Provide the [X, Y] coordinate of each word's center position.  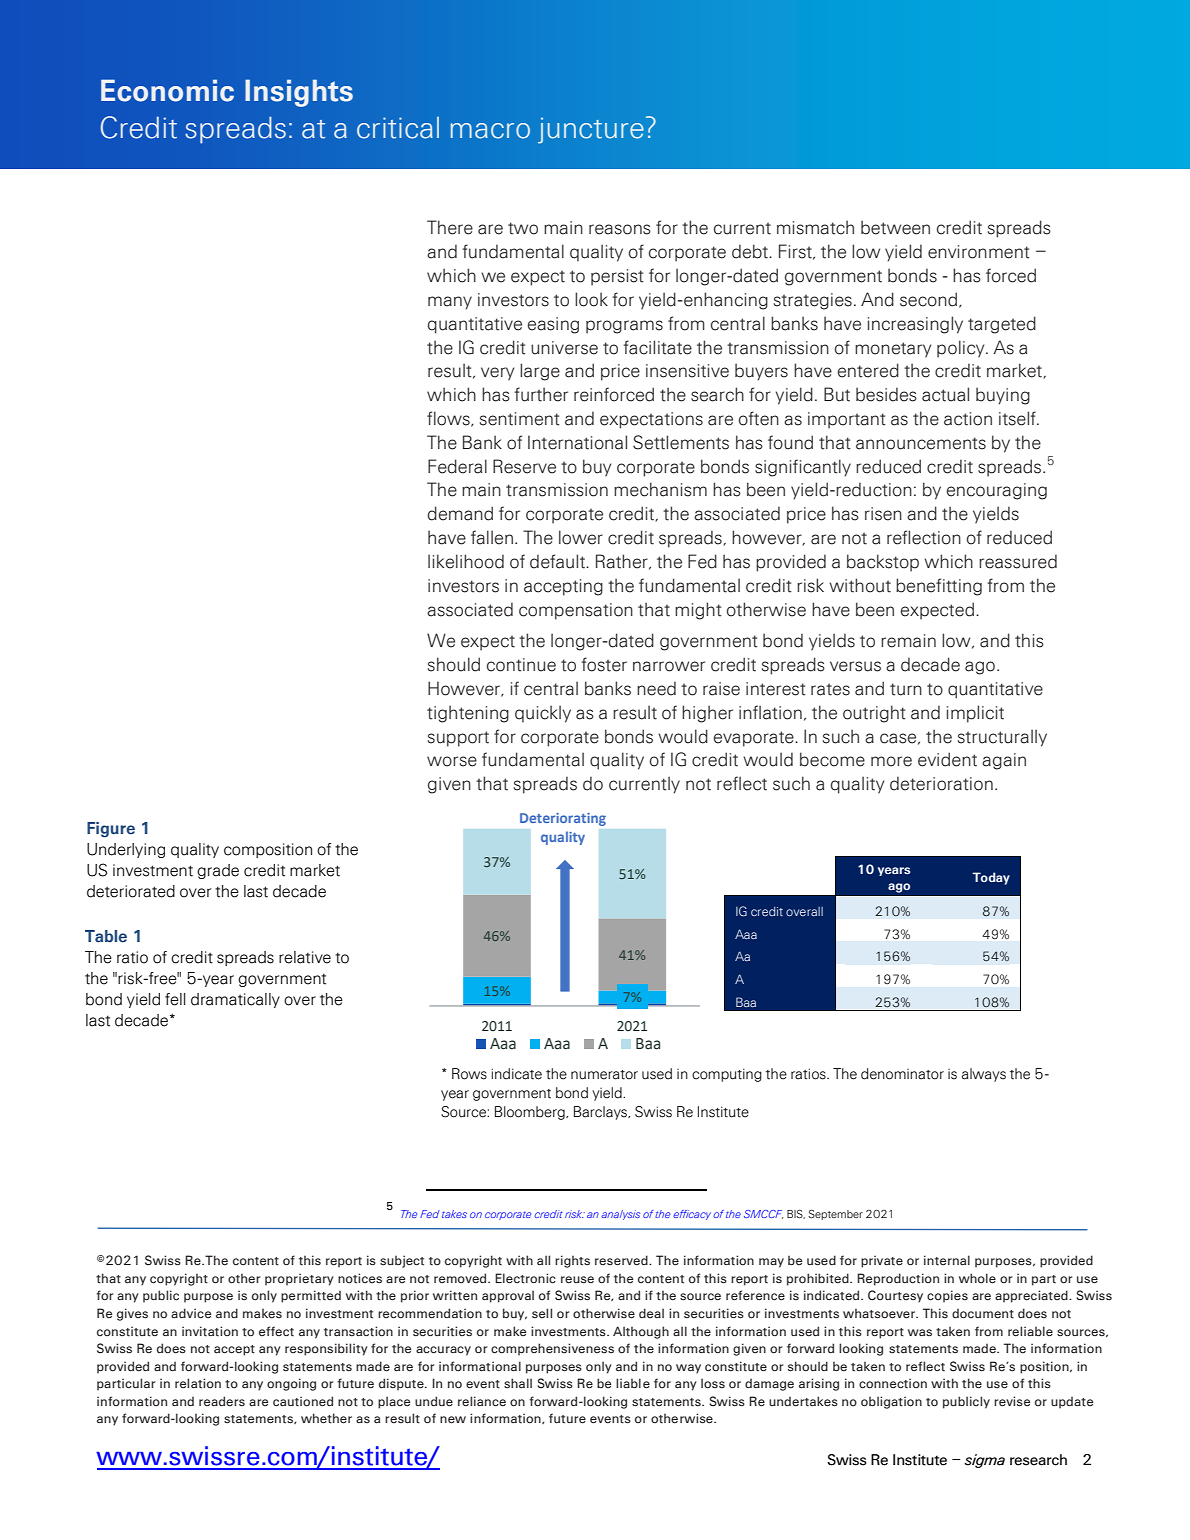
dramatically [235, 1000]
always [984, 1075]
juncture [591, 131]
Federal [457, 466]
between [895, 227]
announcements [921, 443]
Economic [167, 90]
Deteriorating [563, 819]
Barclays [601, 1113]
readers [222, 1401]
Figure [111, 830]
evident [947, 759]
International [577, 442]
